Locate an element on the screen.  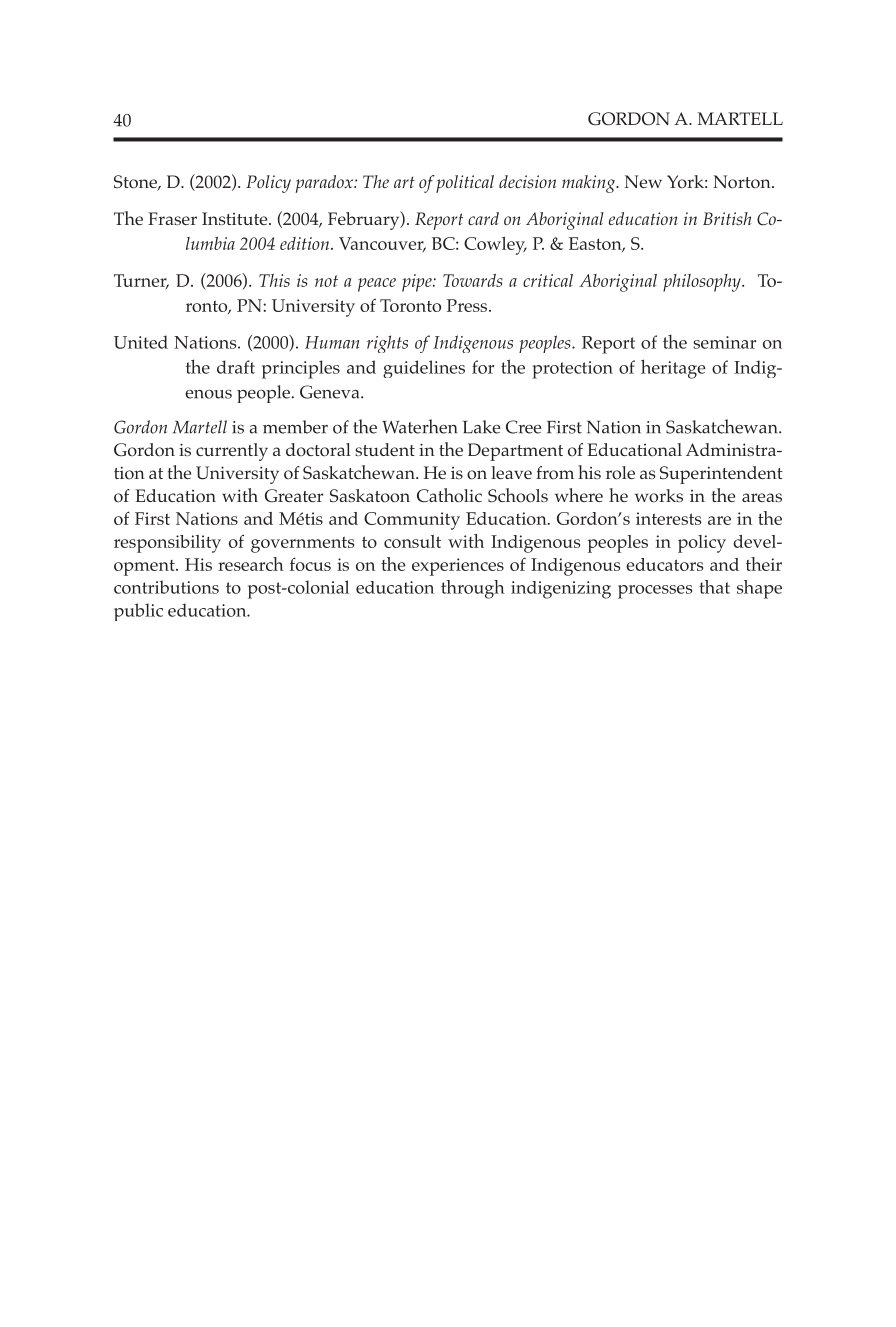
Press is located at coordinates (468, 305).
